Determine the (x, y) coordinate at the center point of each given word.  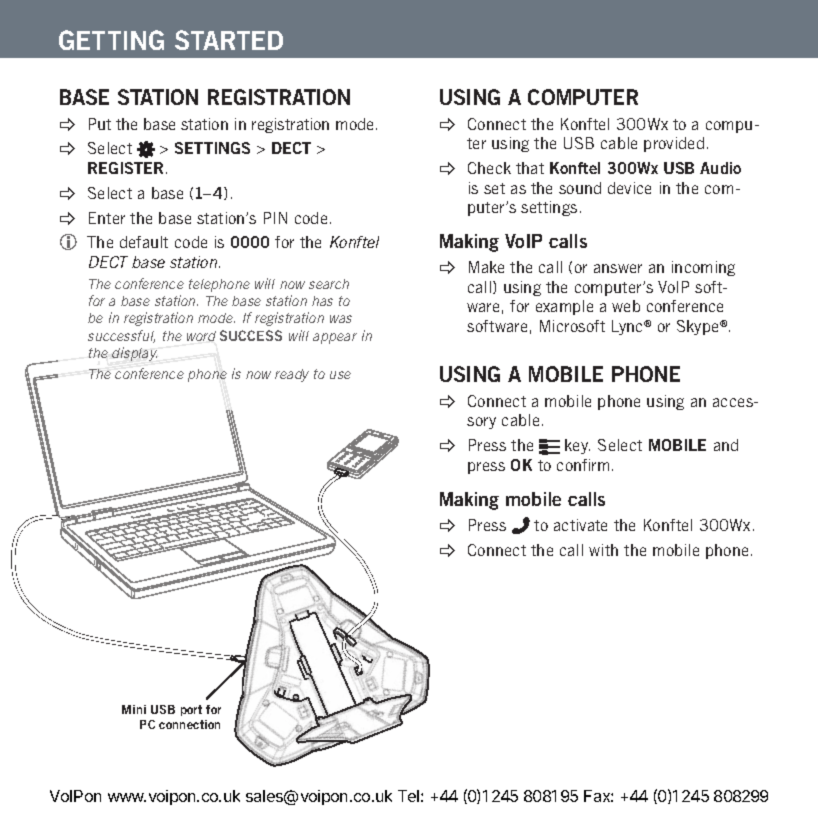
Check (489, 168)
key (577, 446)
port (191, 710)
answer (618, 268)
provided (674, 144)
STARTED (229, 40)
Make (486, 267)
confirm (583, 465)
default (144, 242)
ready (292, 375)
